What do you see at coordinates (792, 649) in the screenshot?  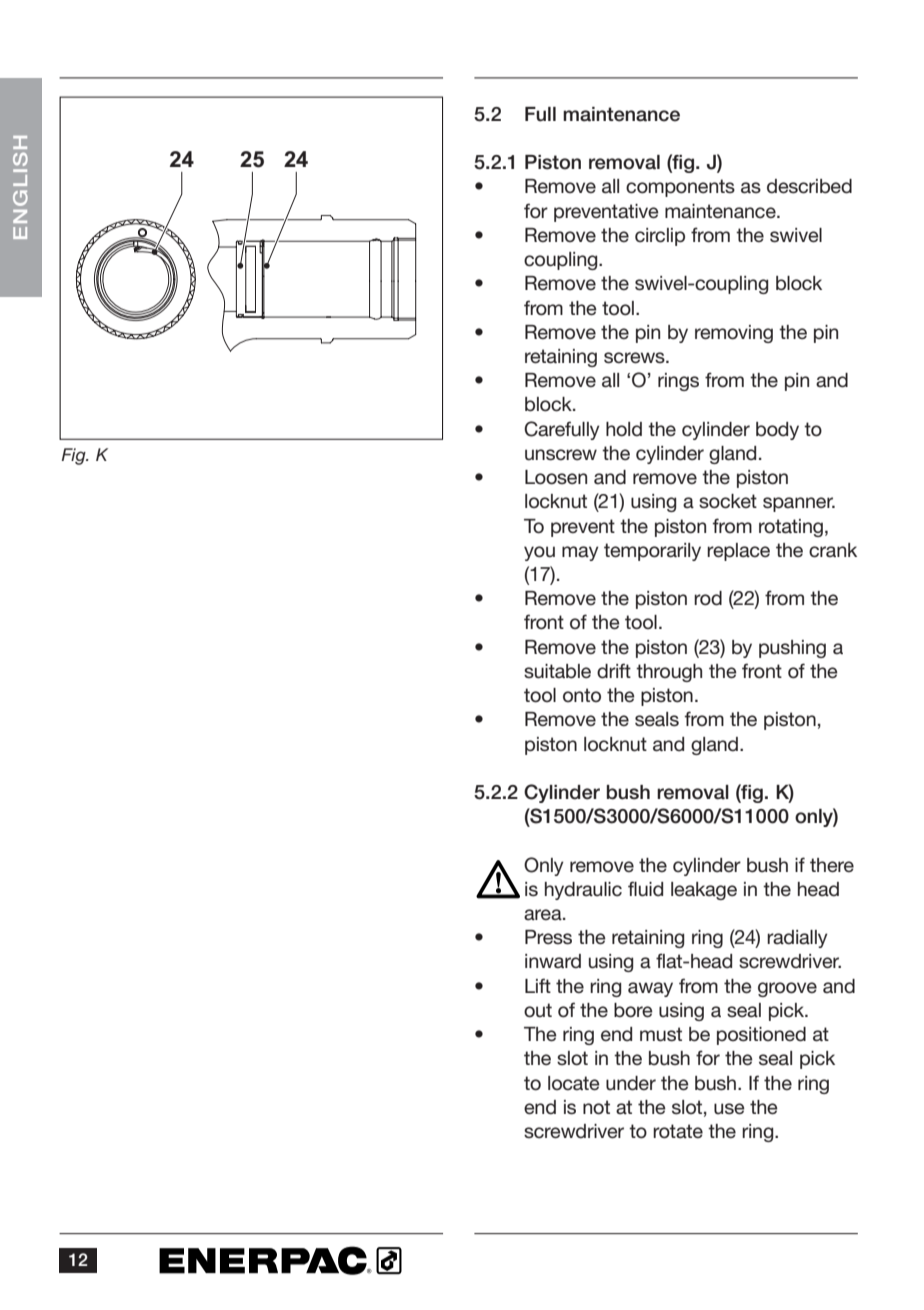 I see `pushing` at bounding box center [792, 649].
